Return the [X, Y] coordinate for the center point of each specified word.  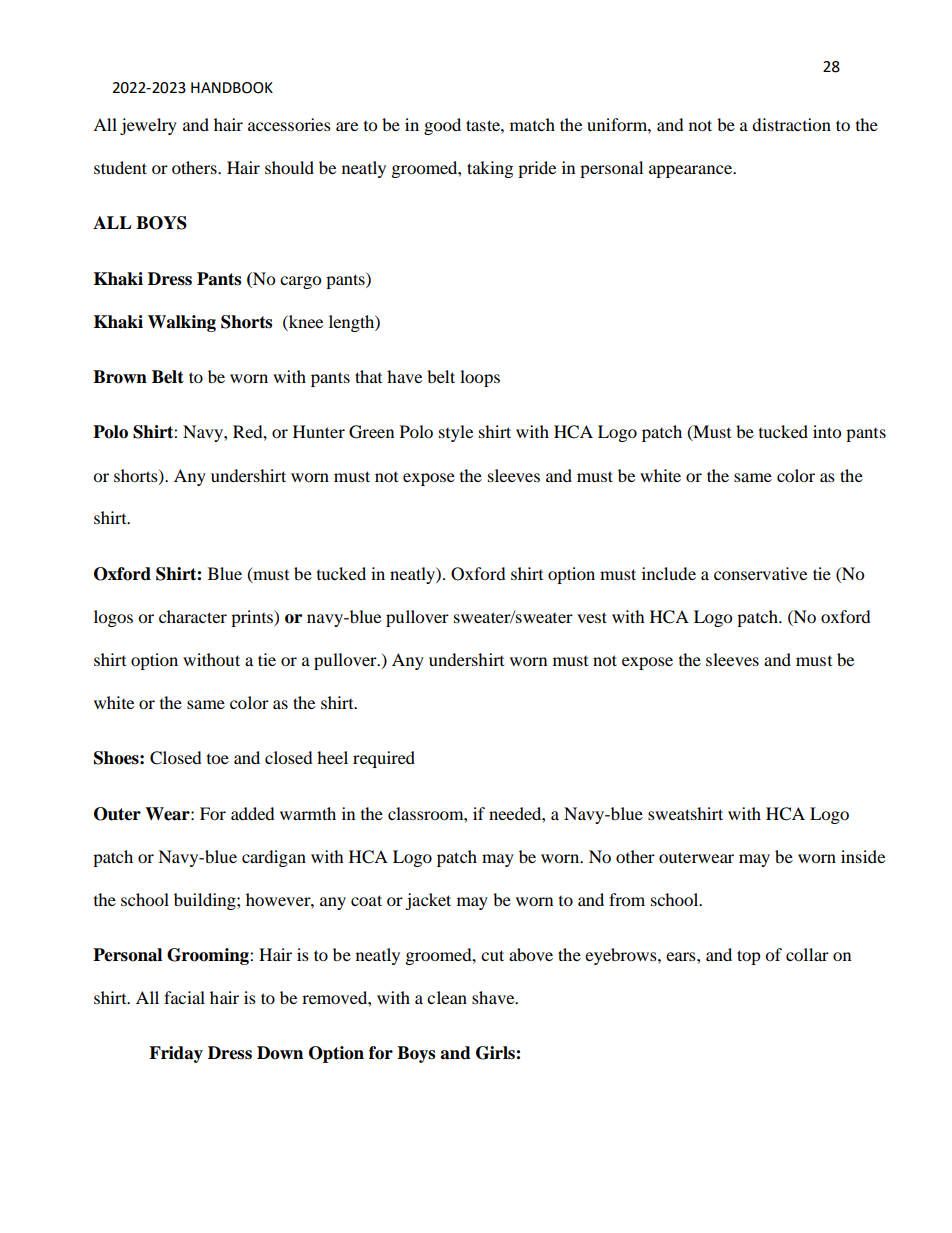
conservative [760, 573]
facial [184, 997]
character [193, 616]
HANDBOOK [232, 88]
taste [484, 125]
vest [592, 617]
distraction [791, 124]
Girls [496, 1053]
